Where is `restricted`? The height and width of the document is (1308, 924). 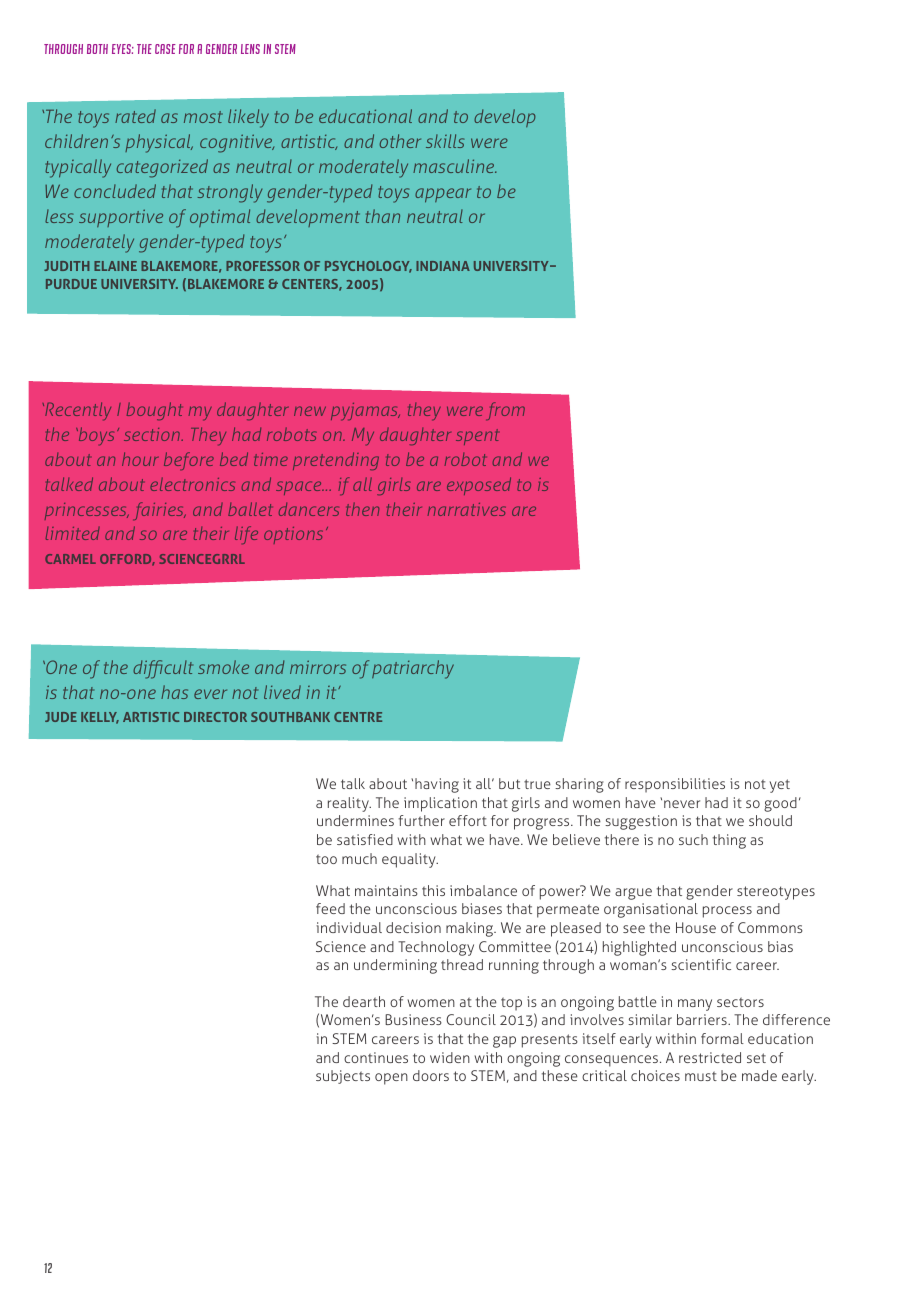 restricted is located at coordinates (710, 1057).
